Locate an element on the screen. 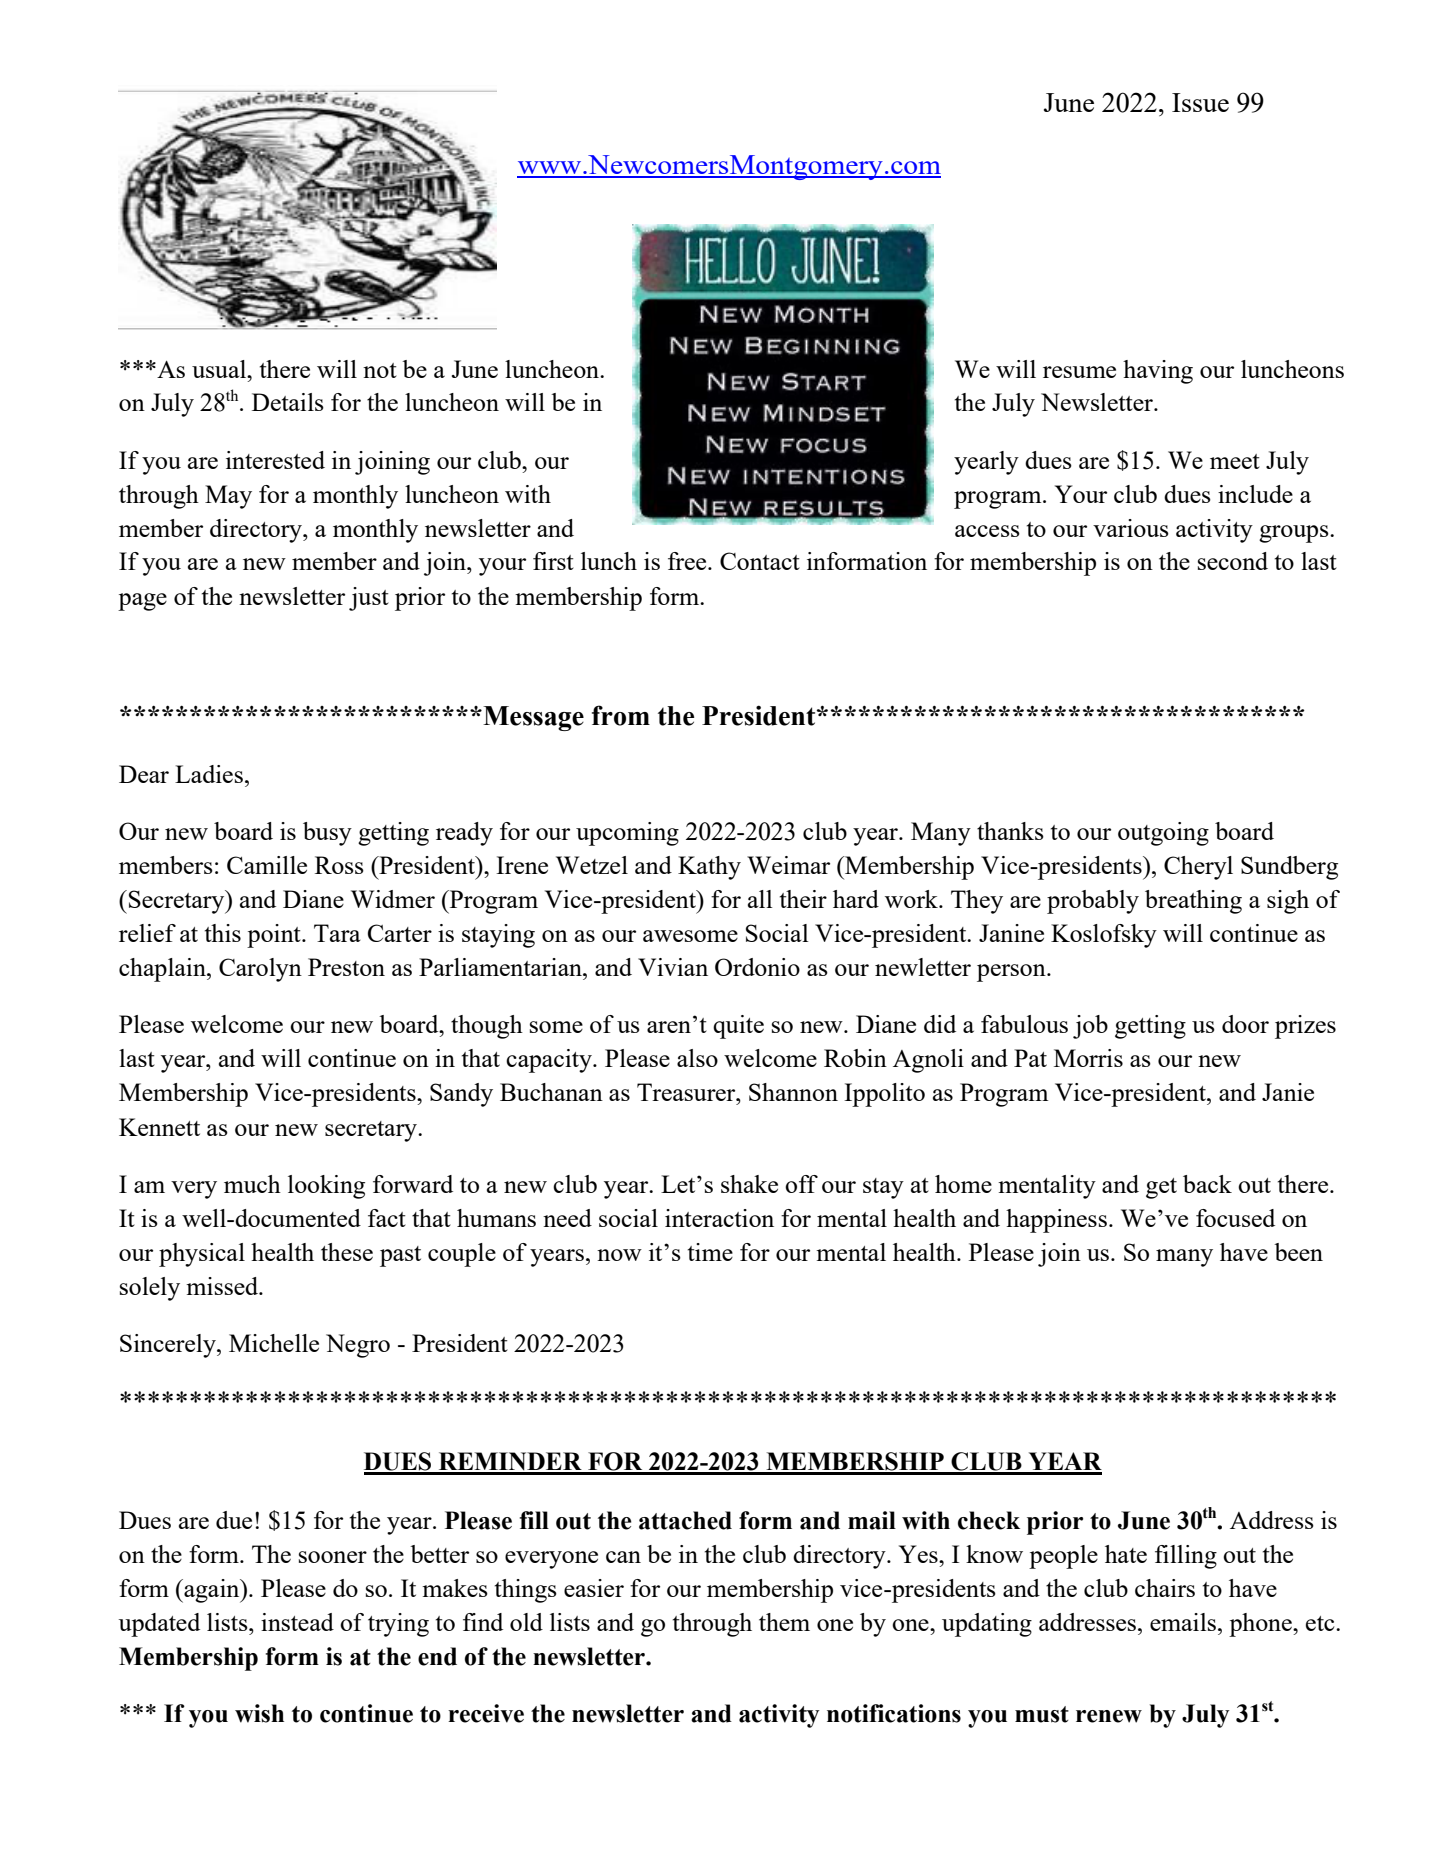  usual is located at coordinates (220, 369).
